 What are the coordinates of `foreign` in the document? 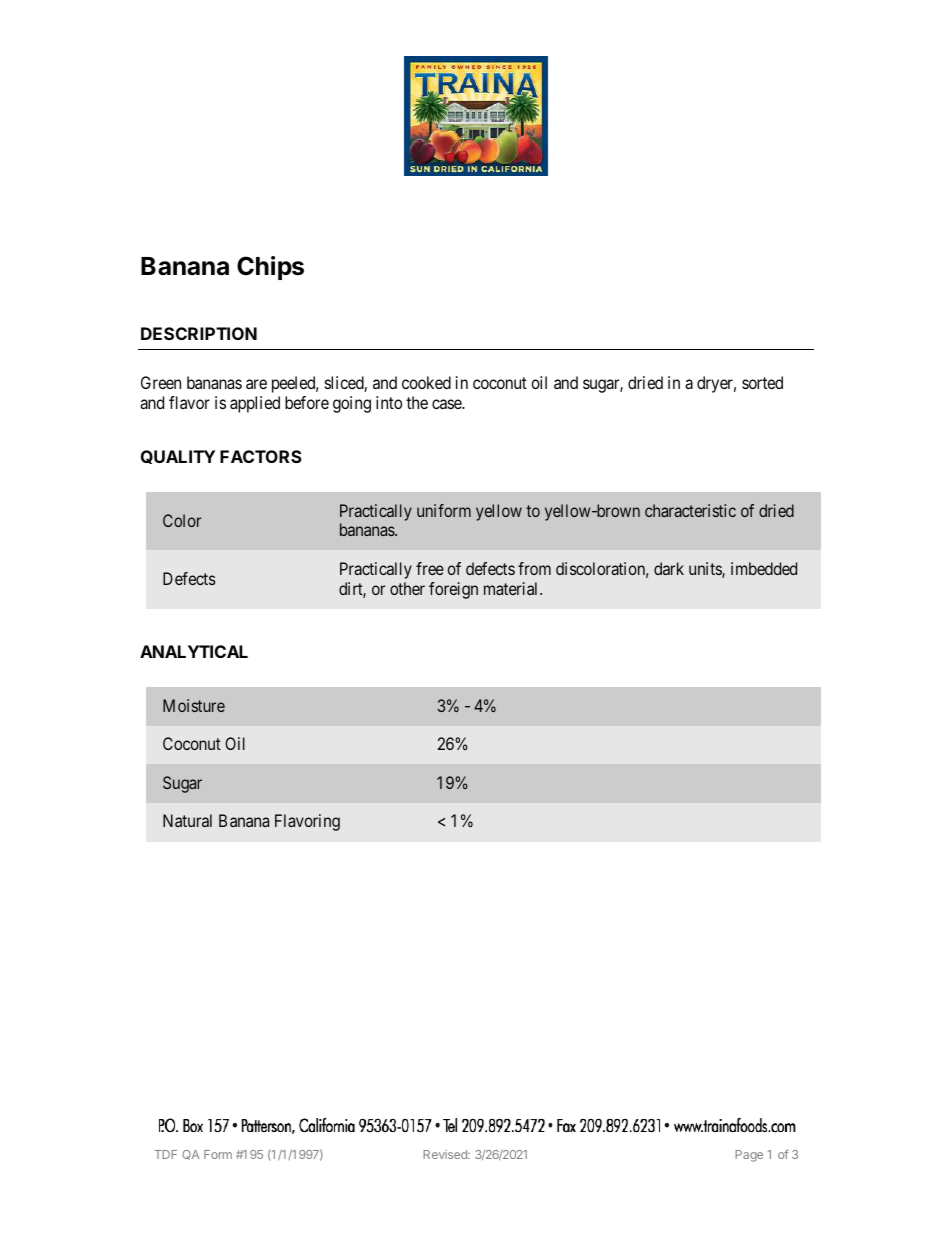 It's located at (453, 590).
